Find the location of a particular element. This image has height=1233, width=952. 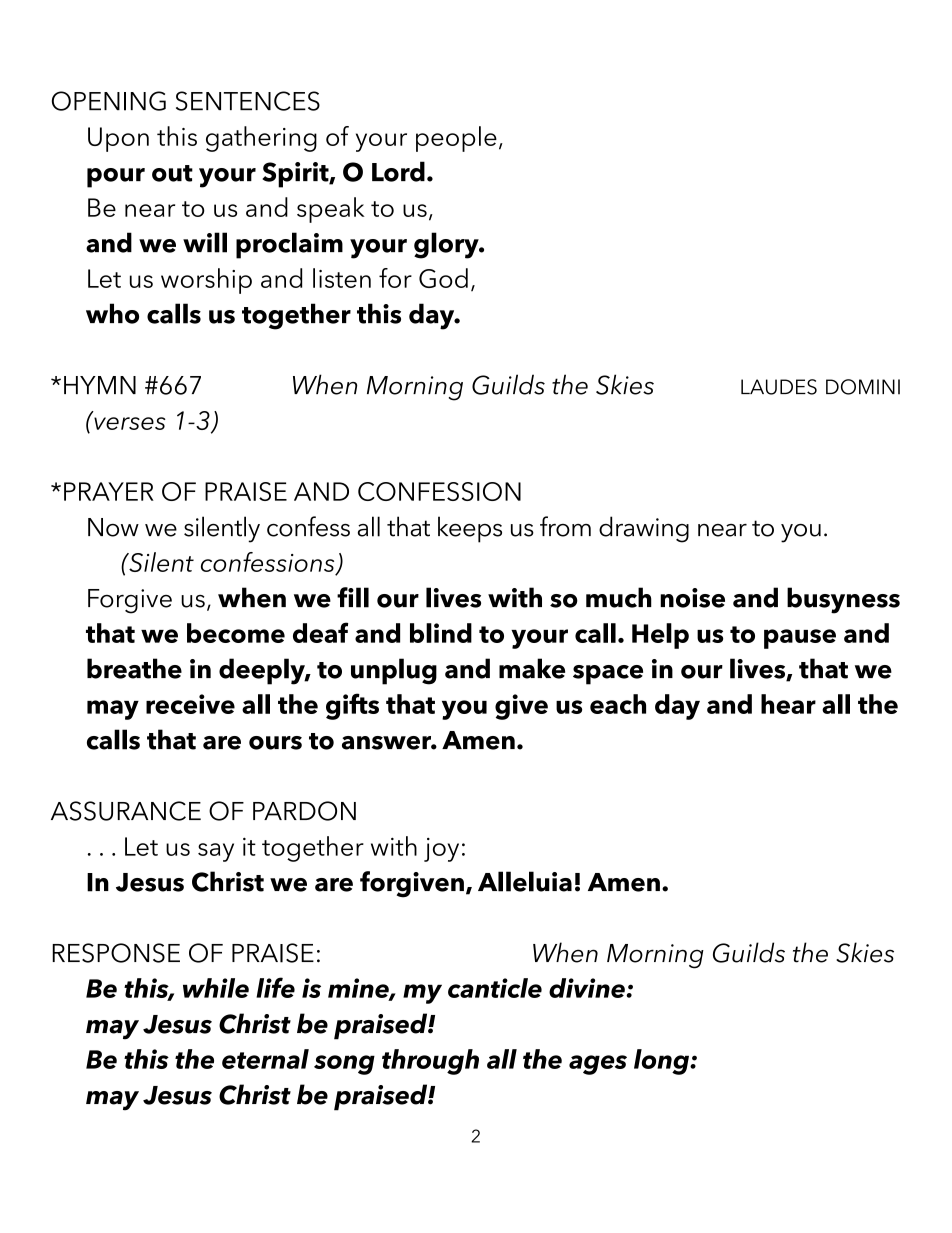

worship is located at coordinates (206, 281).
